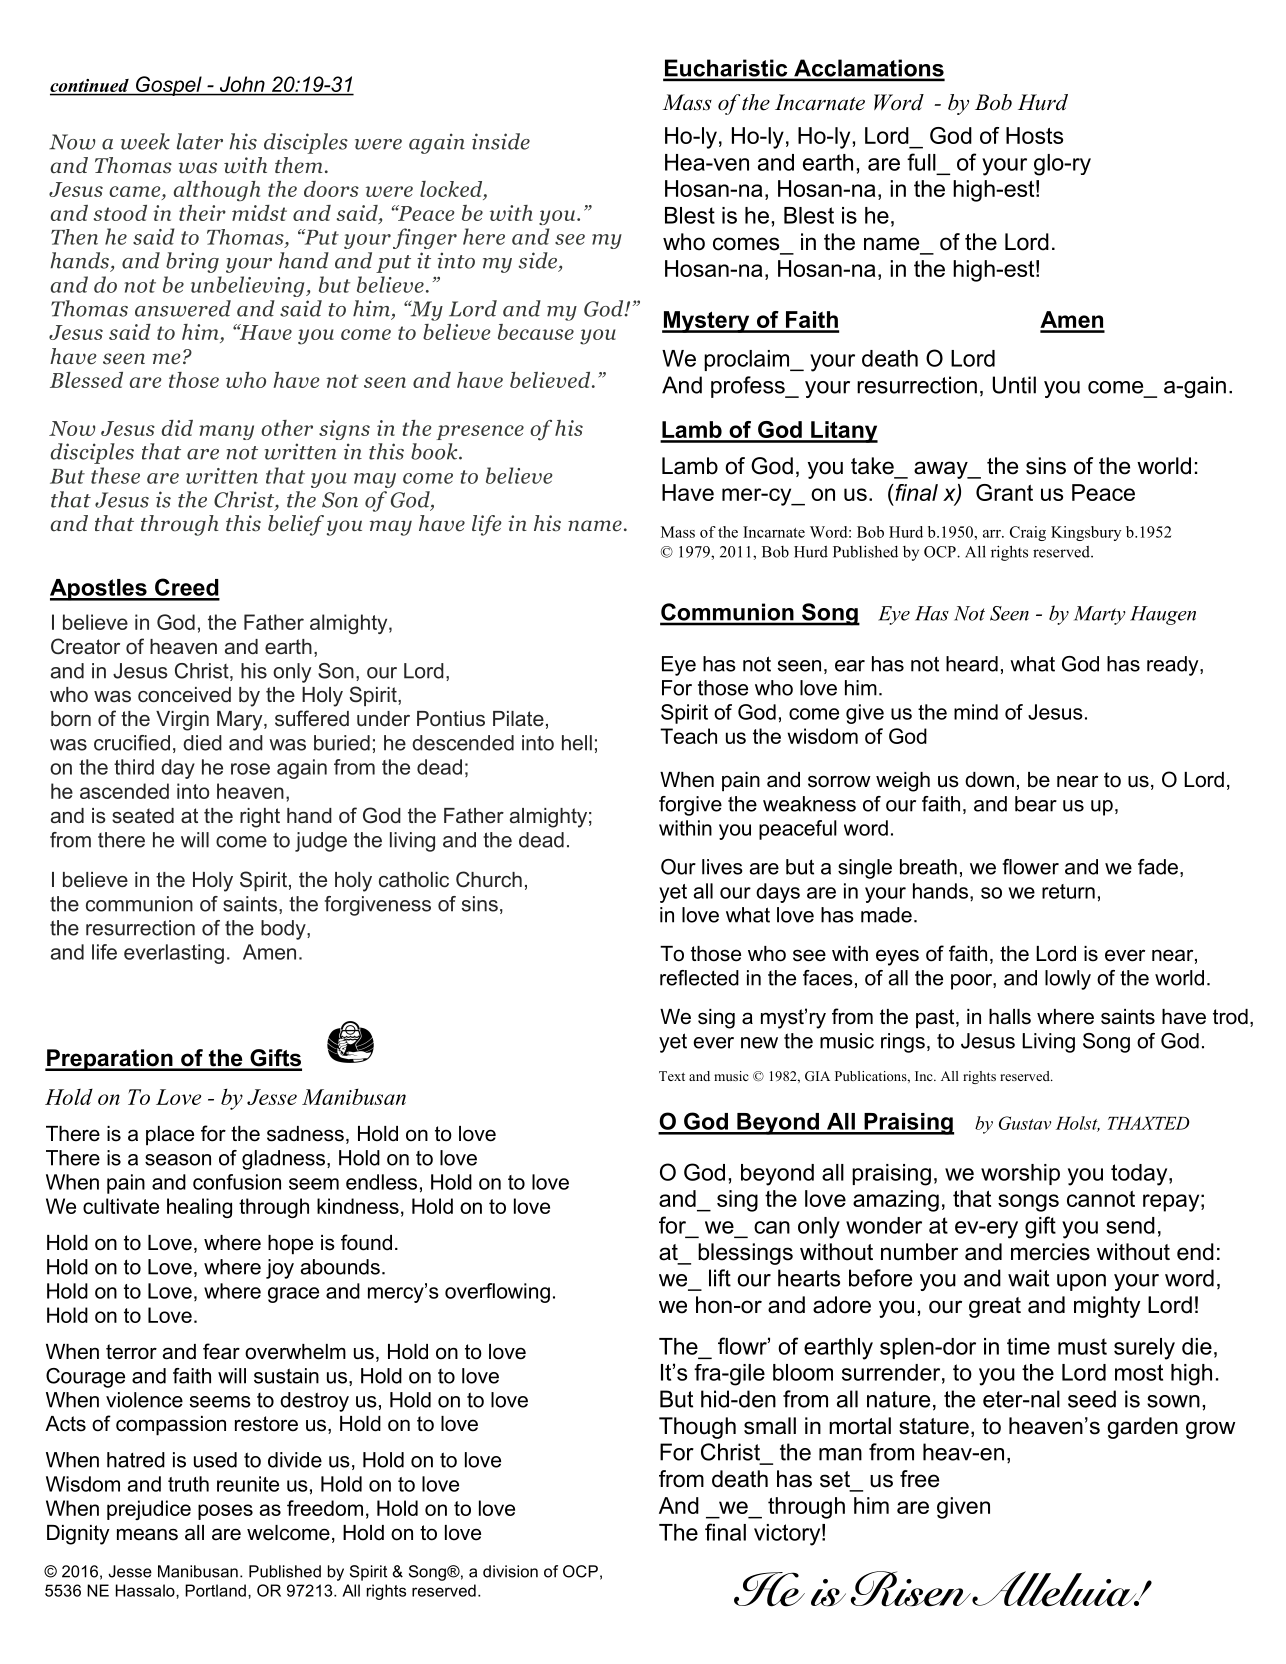 Image resolution: width=1286 pixels, height=1664 pixels. What do you see at coordinates (99, 590) in the page?
I see `Apostles` at bounding box center [99, 590].
